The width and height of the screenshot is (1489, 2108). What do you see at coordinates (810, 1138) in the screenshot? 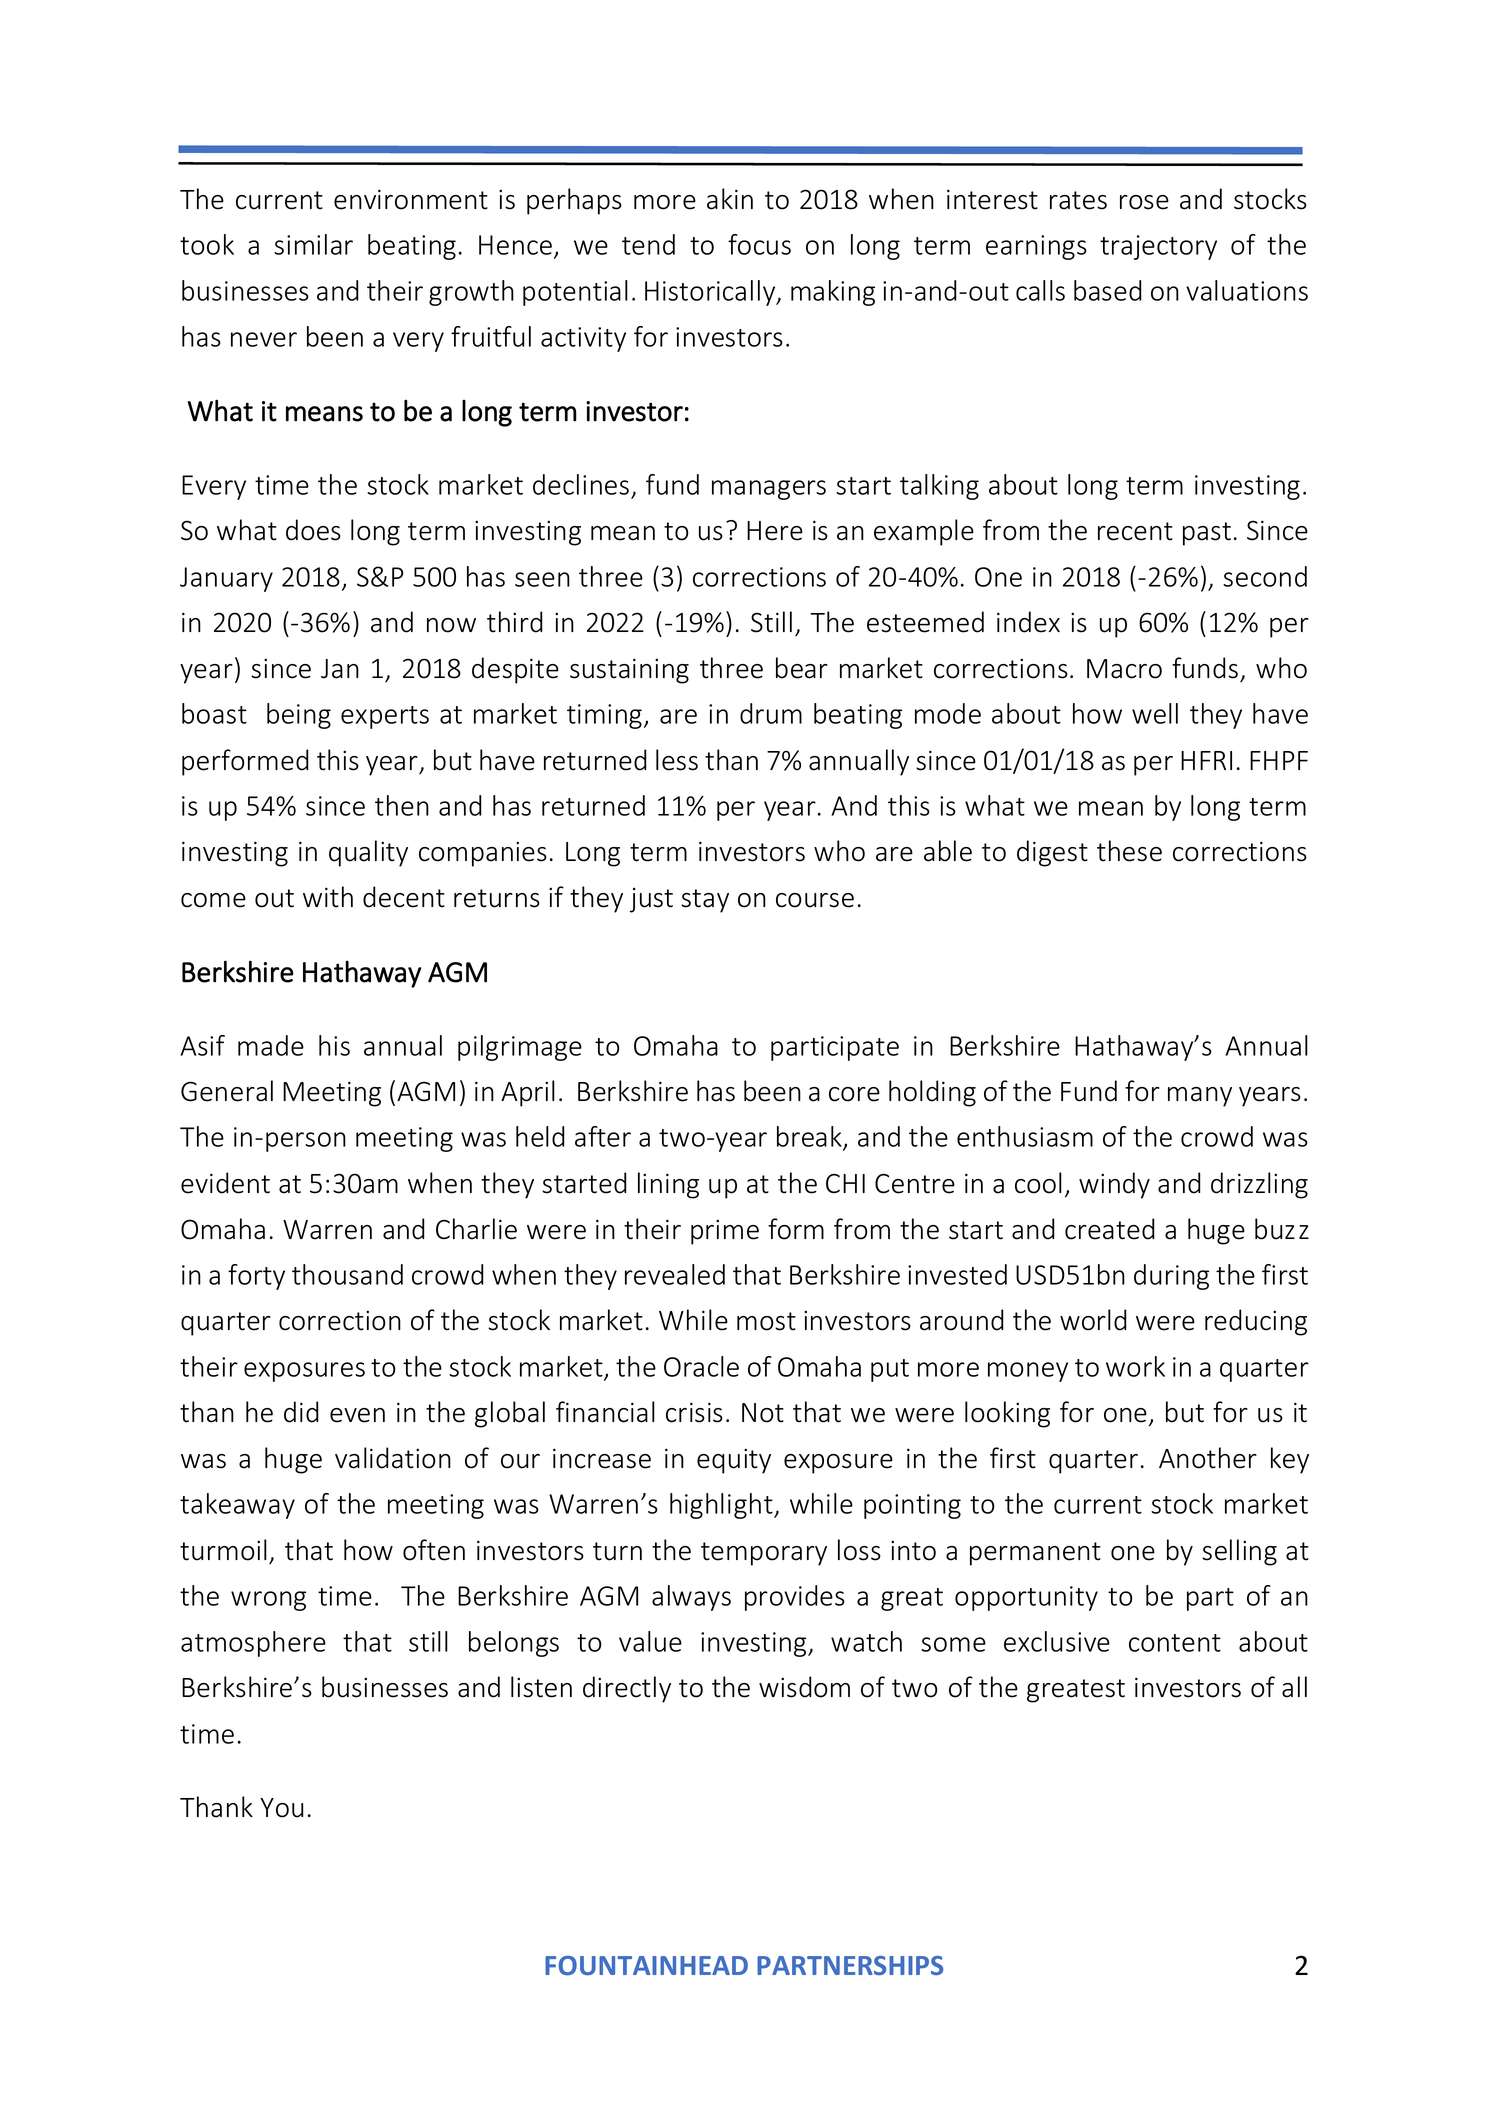
I see `break` at bounding box center [810, 1138].
